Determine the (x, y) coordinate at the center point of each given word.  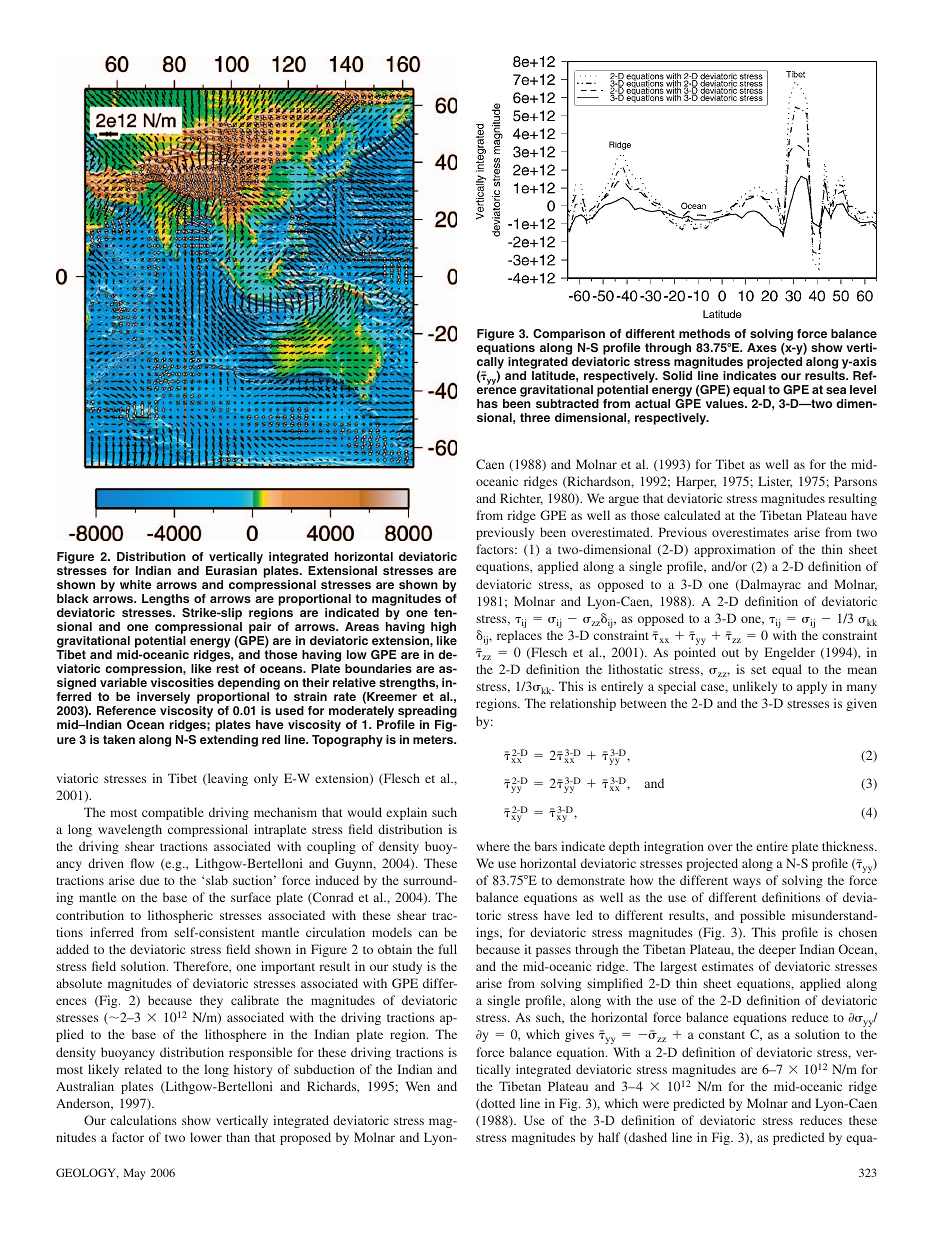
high (443, 629)
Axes (762, 347)
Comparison (569, 336)
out (730, 653)
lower (206, 1137)
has (487, 403)
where (493, 846)
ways (747, 883)
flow (142, 863)
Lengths (165, 601)
